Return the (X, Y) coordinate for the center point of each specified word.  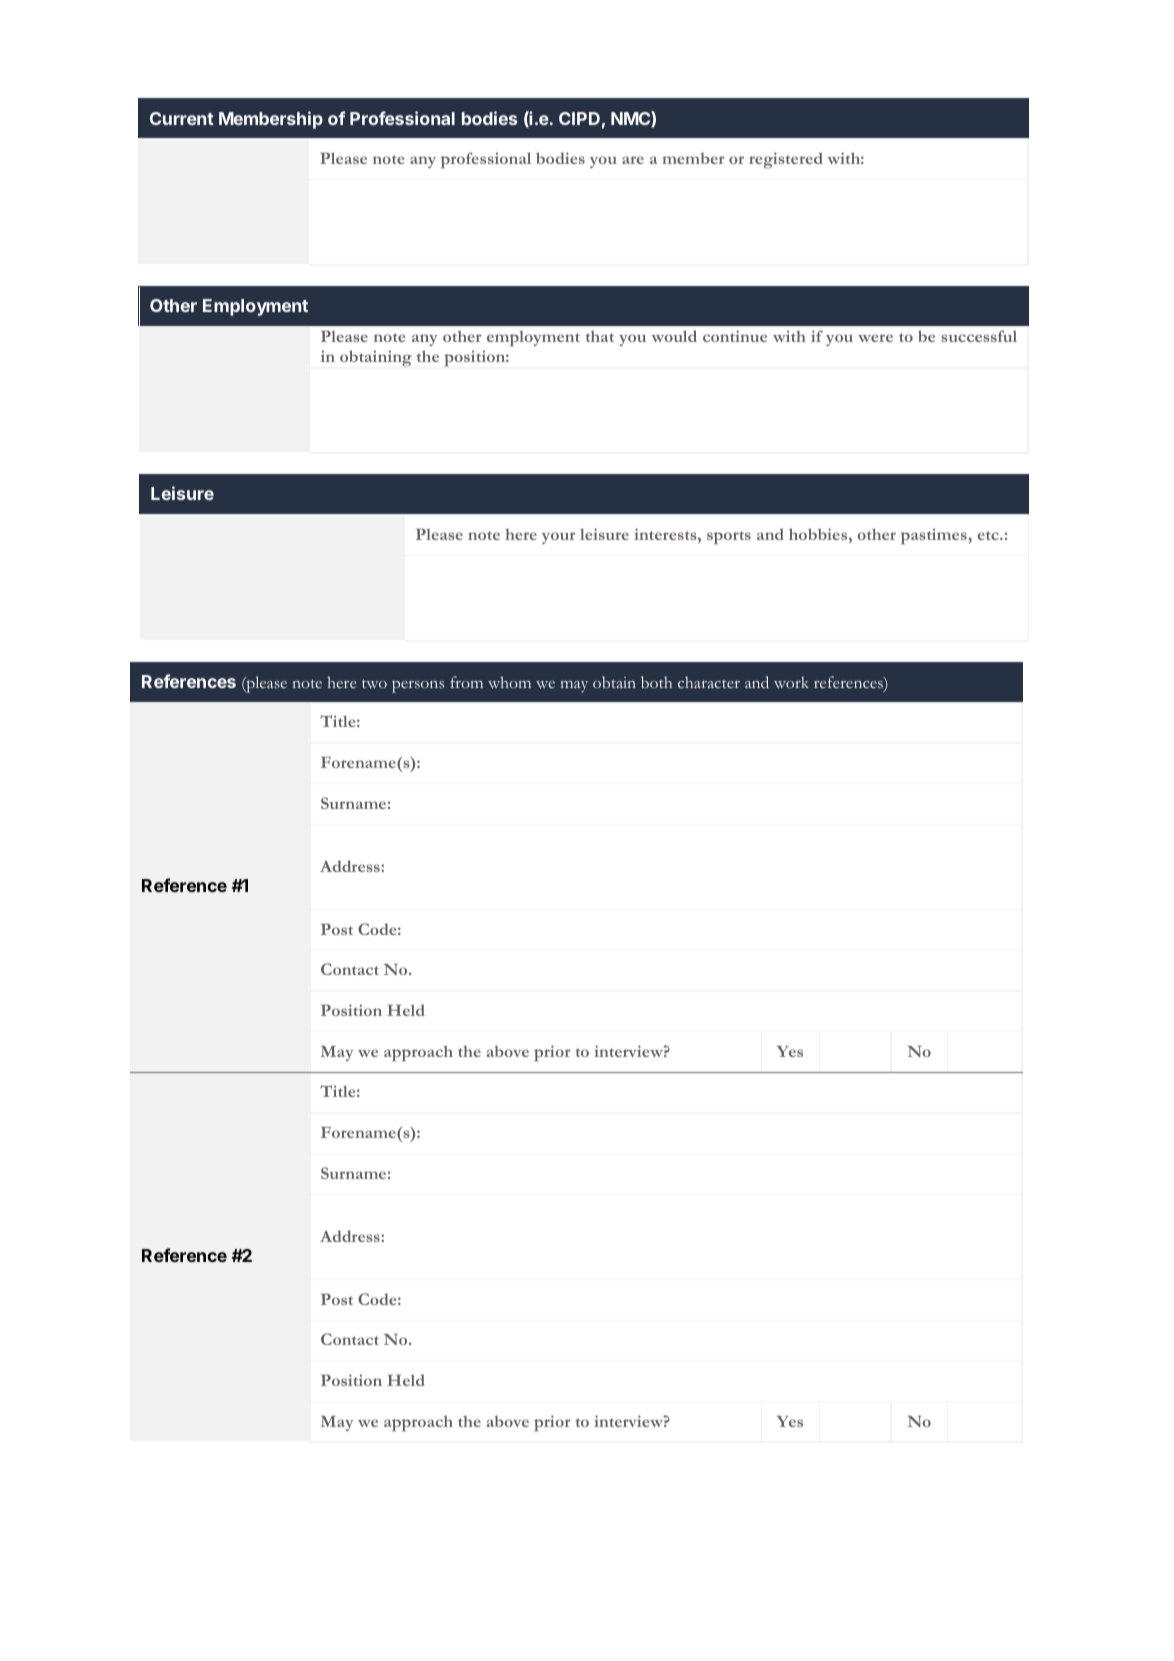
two (374, 684)
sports (729, 538)
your (558, 538)
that (599, 336)
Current (182, 118)
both (656, 682)
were (875, 338)
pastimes (935, 536)
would (674, 336)
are (633, 160)
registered (786, 160)
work (791, 682)
